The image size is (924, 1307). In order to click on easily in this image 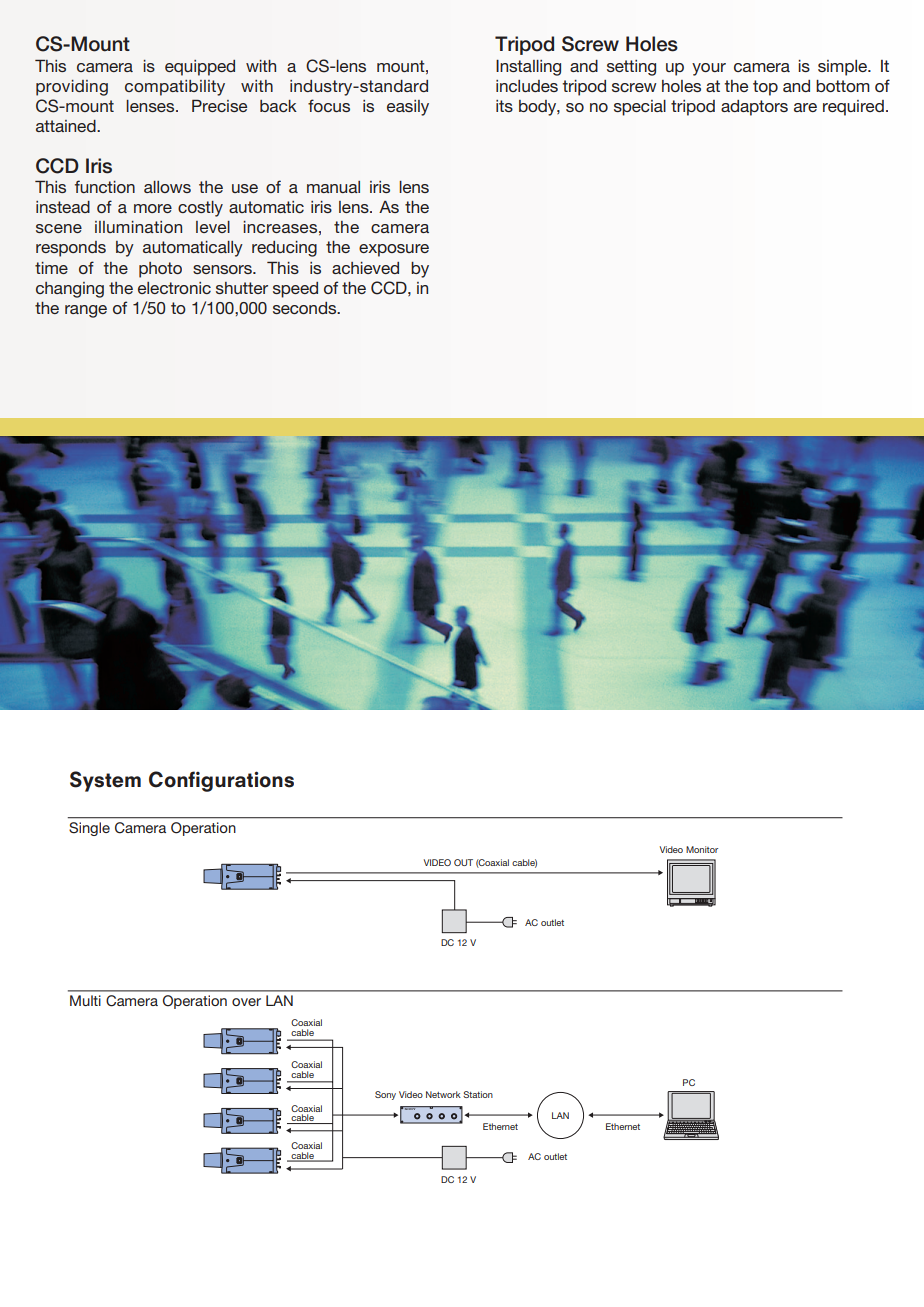, I will do `click(408, 108)`.
